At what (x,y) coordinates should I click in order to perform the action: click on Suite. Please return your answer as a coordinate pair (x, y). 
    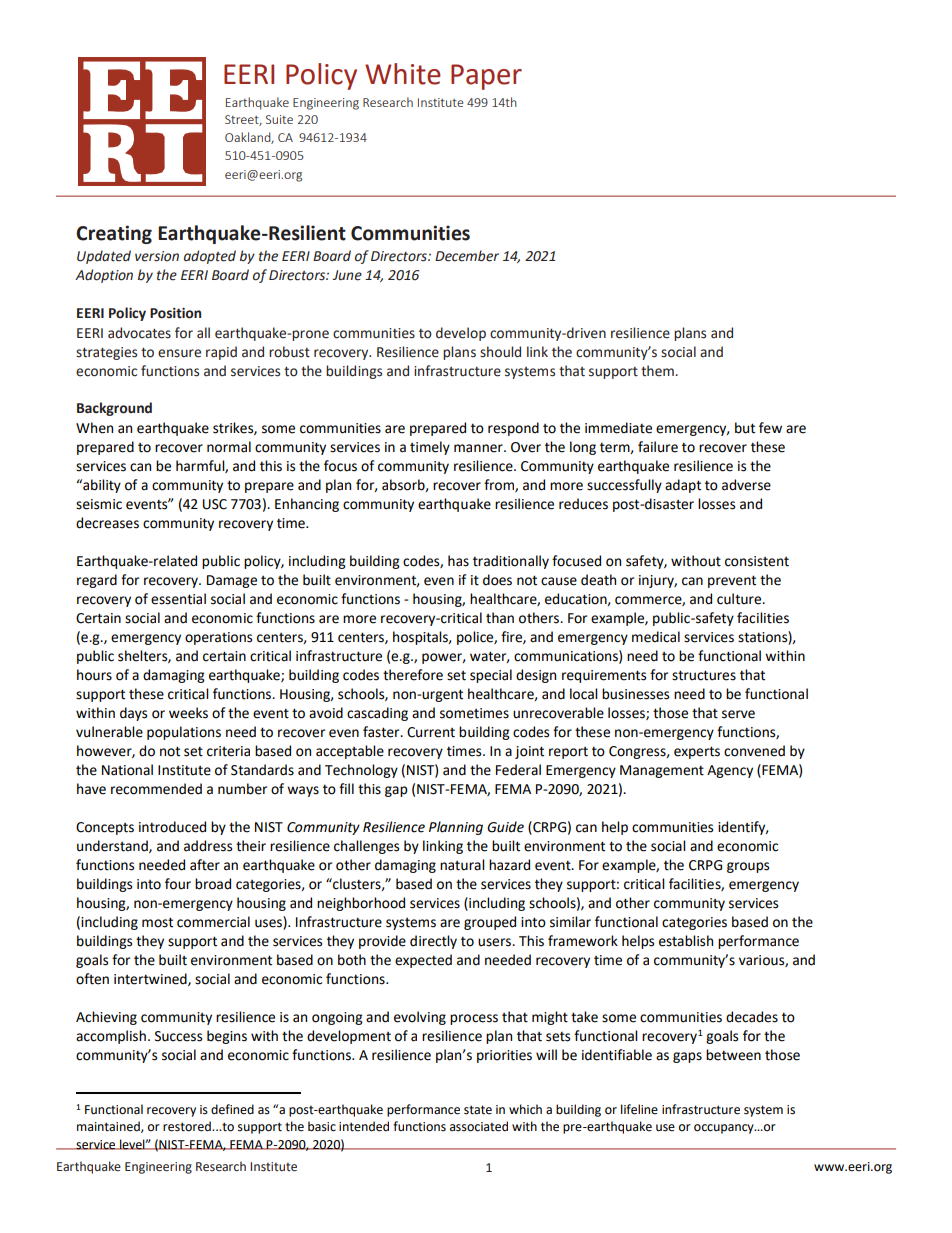
    Looking at the image, I should click on (279, 119).
